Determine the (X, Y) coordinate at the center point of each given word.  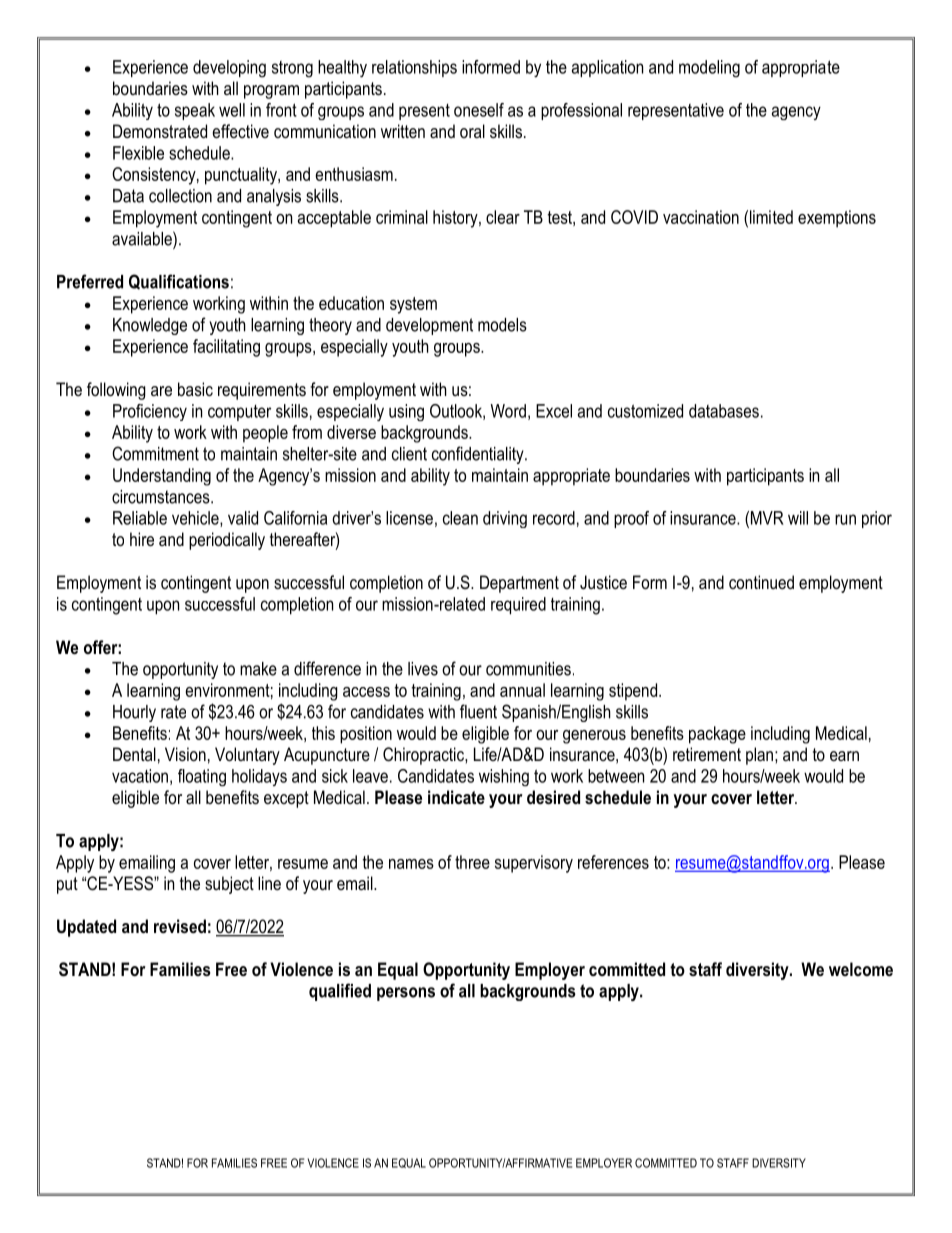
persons (406, 994)
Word (508, 411)
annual (522, 690)
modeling (709, 69)
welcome (861, 969)
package (717, 735)
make (258, 669)
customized (645, 411)
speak (195, 111)
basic (195, 389)
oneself (479, 110)
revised (180, 926)
